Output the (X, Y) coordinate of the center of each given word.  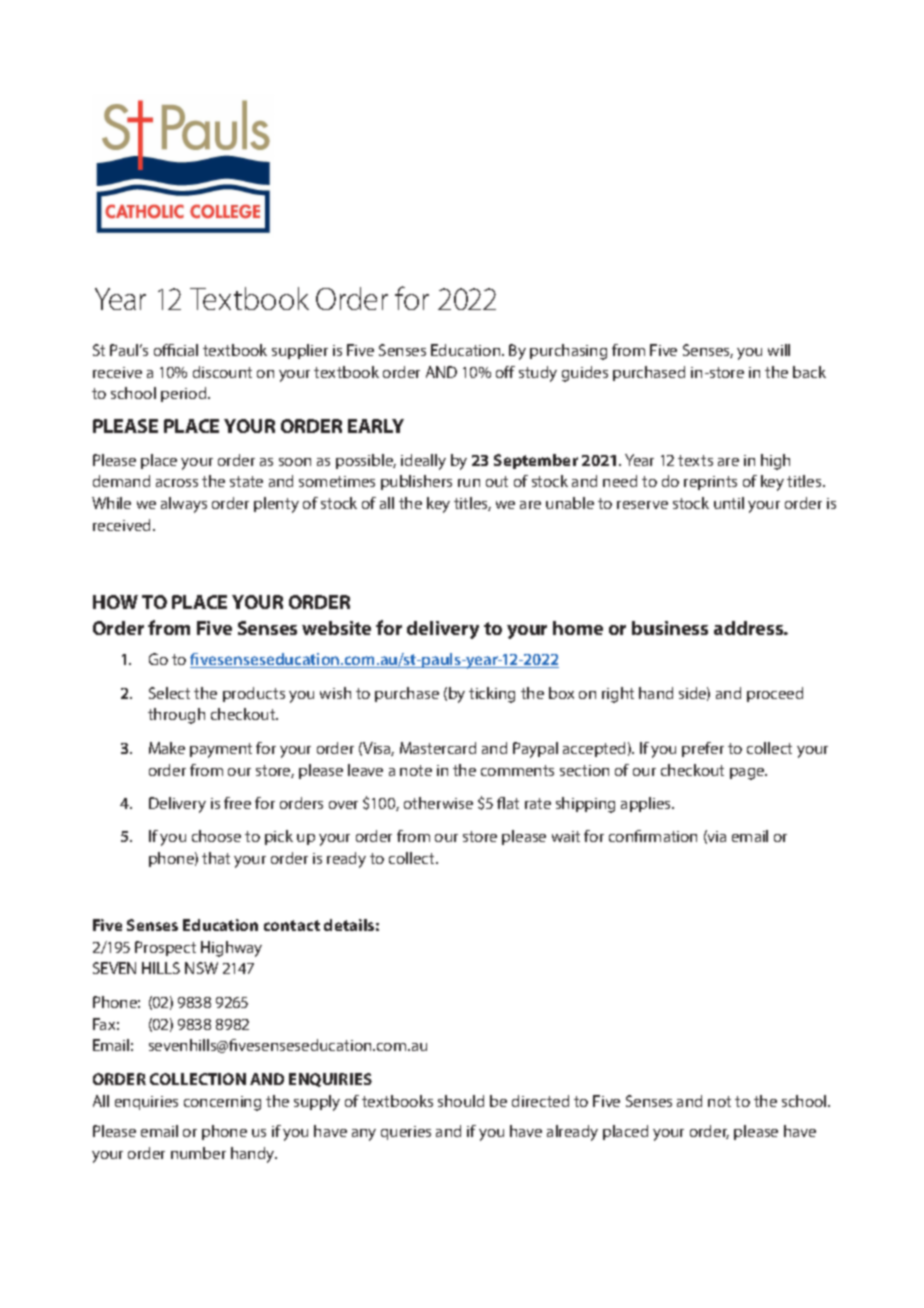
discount (222, 372)
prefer (703, 749)
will (779, 350)
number (198, 1153)
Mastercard (438, 748)
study (538, 374)
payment (221, 750)
